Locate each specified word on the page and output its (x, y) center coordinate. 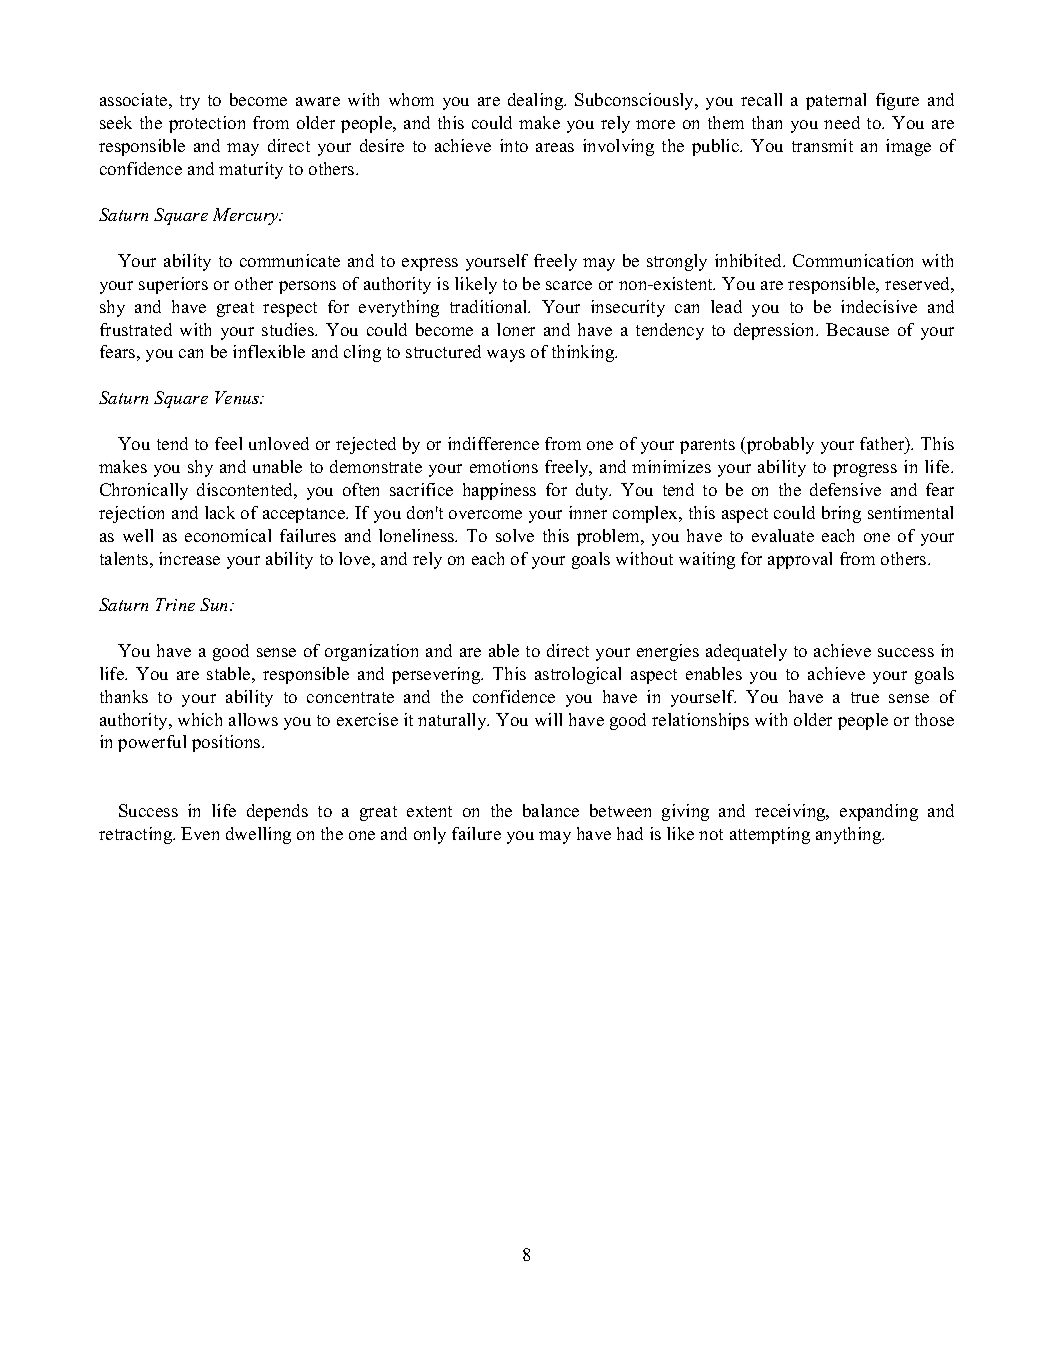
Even (200, 833)
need (842, 122)
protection (207, 124)
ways (506, 355)
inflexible (269, 351)
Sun (215, 604)
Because (857, 329)
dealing (537, 101)
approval (800, 560)
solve (515, 535)
